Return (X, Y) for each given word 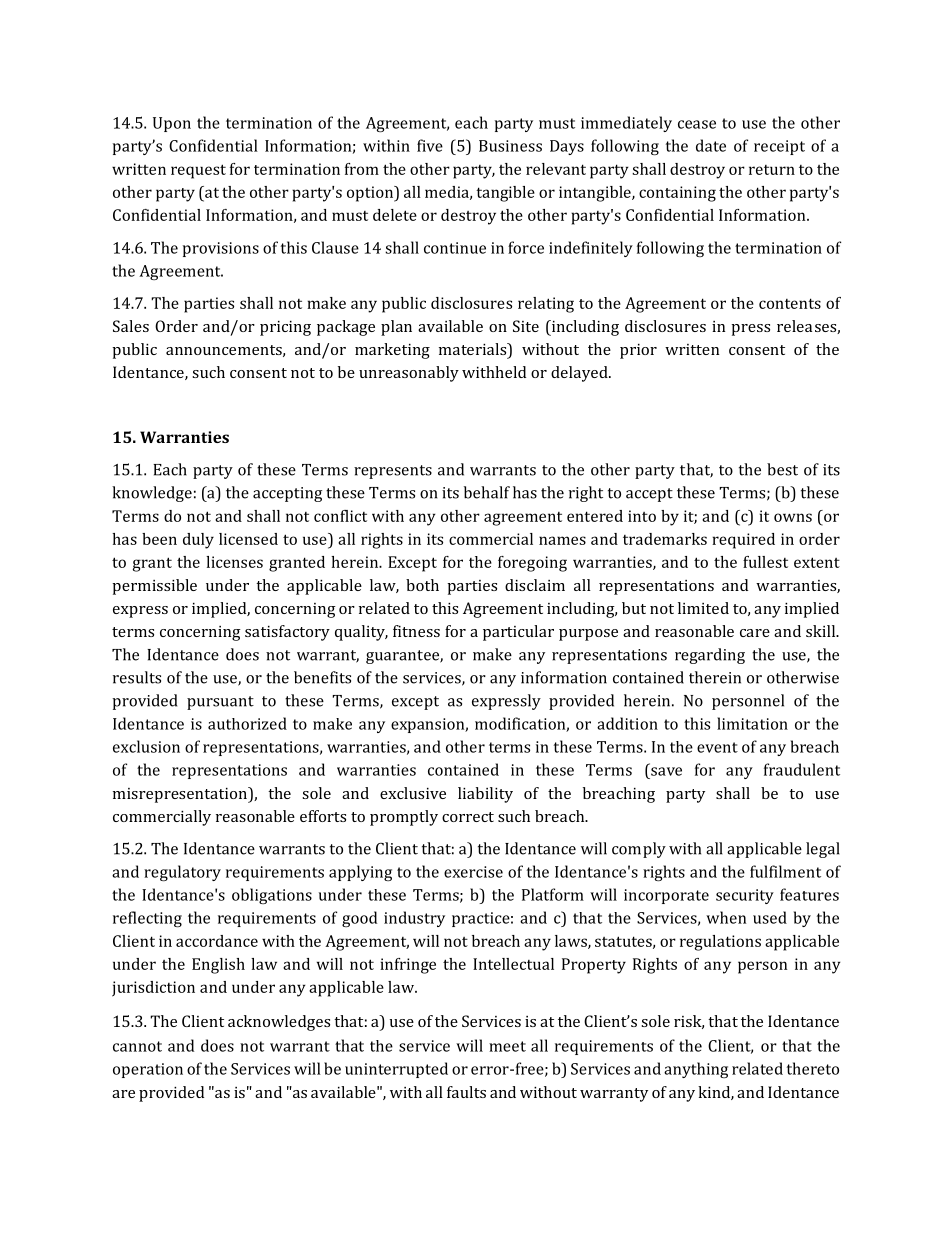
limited (703, 608)
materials (474, 350)
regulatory (182, 873)
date (711, 145)
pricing (285, 328)
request (198, 171)
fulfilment (785, 871)
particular (518, 633)
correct (468, 817)
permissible (154, 587)
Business (510, 146)
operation (148, 1070)
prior (638, 351)
